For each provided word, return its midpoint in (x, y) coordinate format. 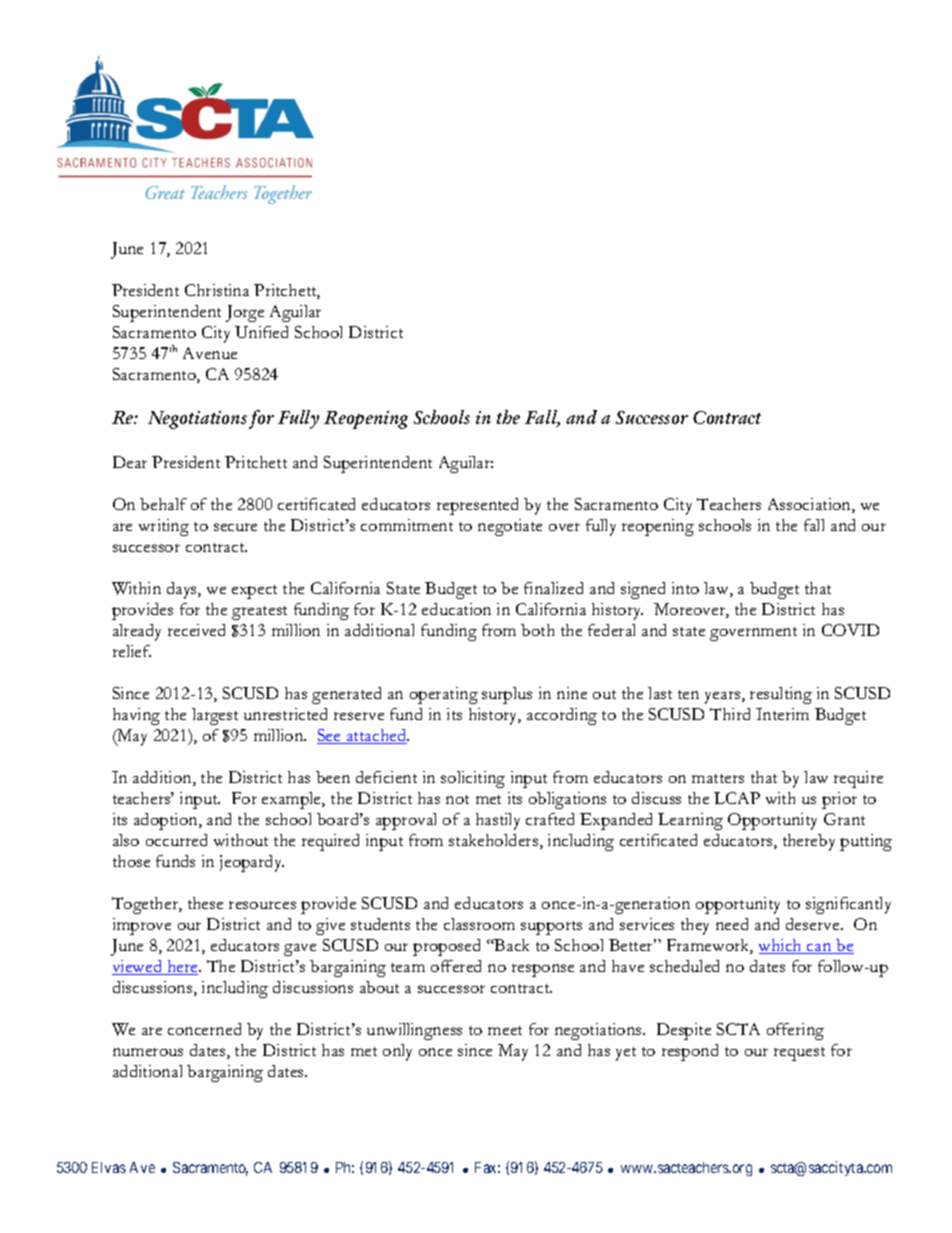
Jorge (245, 313)
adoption (167, 821)
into (685, 588)
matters (718, 778)
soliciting (473, 779)
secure (235, 527)
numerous (148, 1052)
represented (477, 506)
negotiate (510, 527)
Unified (261, 332)
